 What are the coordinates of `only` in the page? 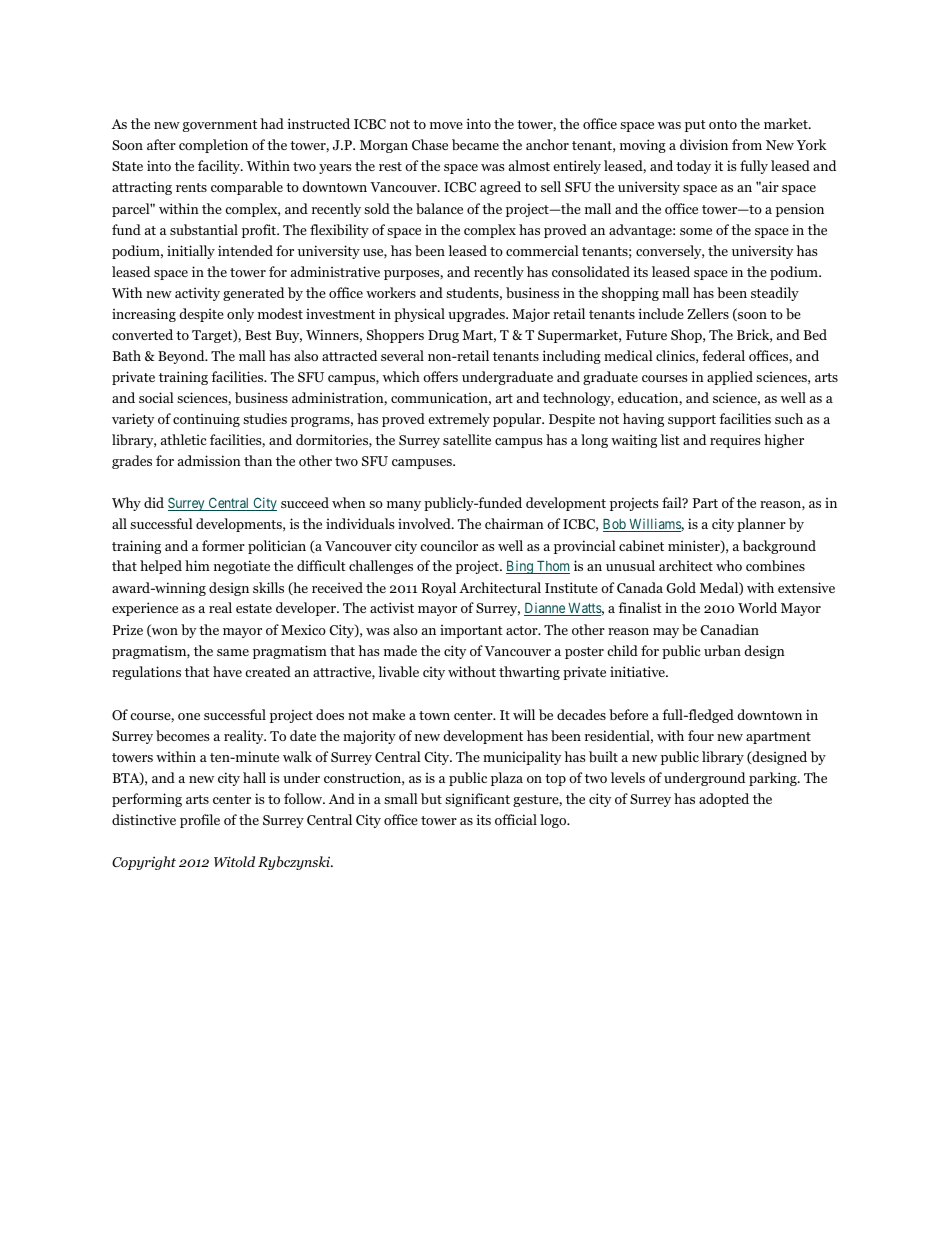 It's located at (240, 315).
